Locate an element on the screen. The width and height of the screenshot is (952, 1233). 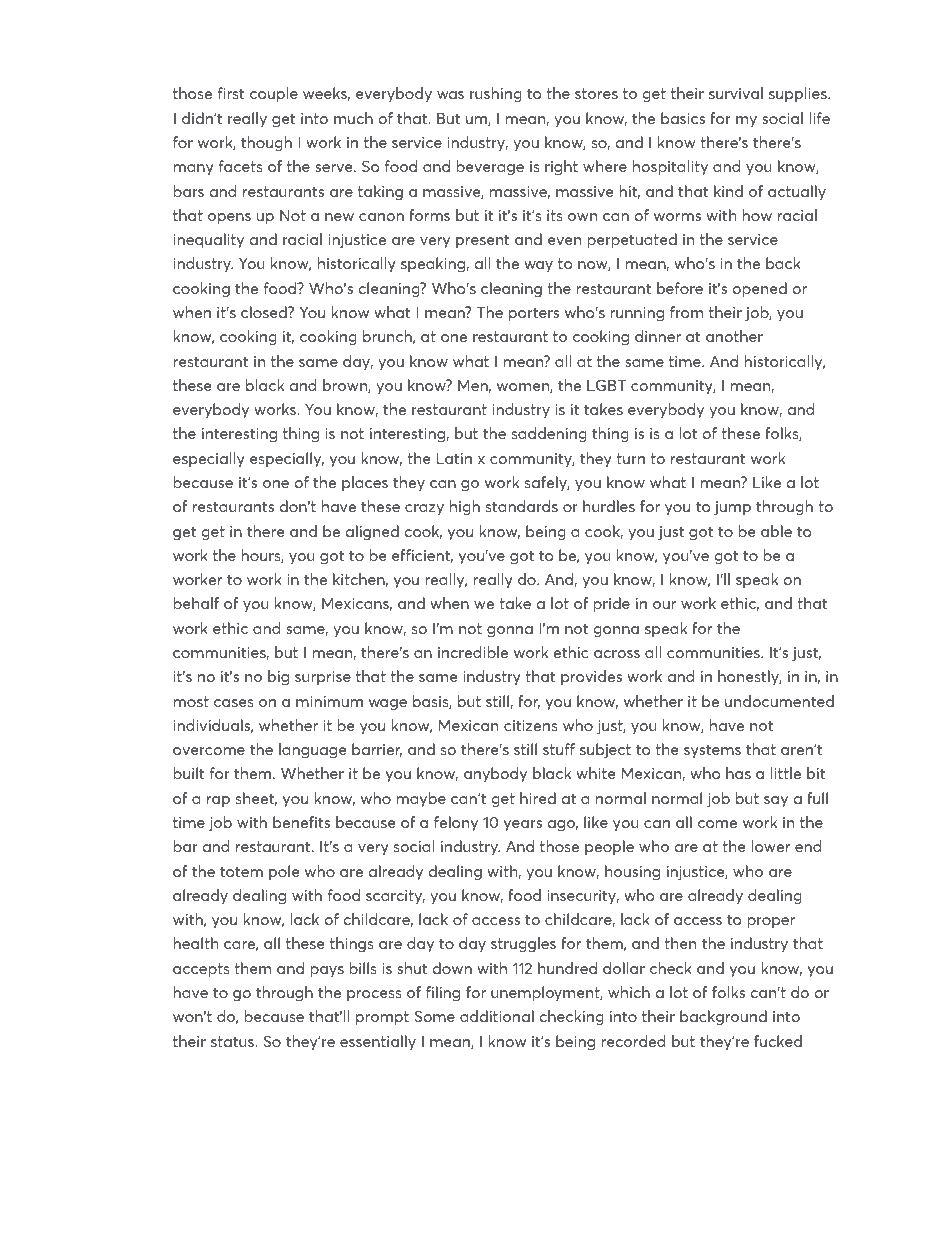
built is located at coordinates (188, 773).
